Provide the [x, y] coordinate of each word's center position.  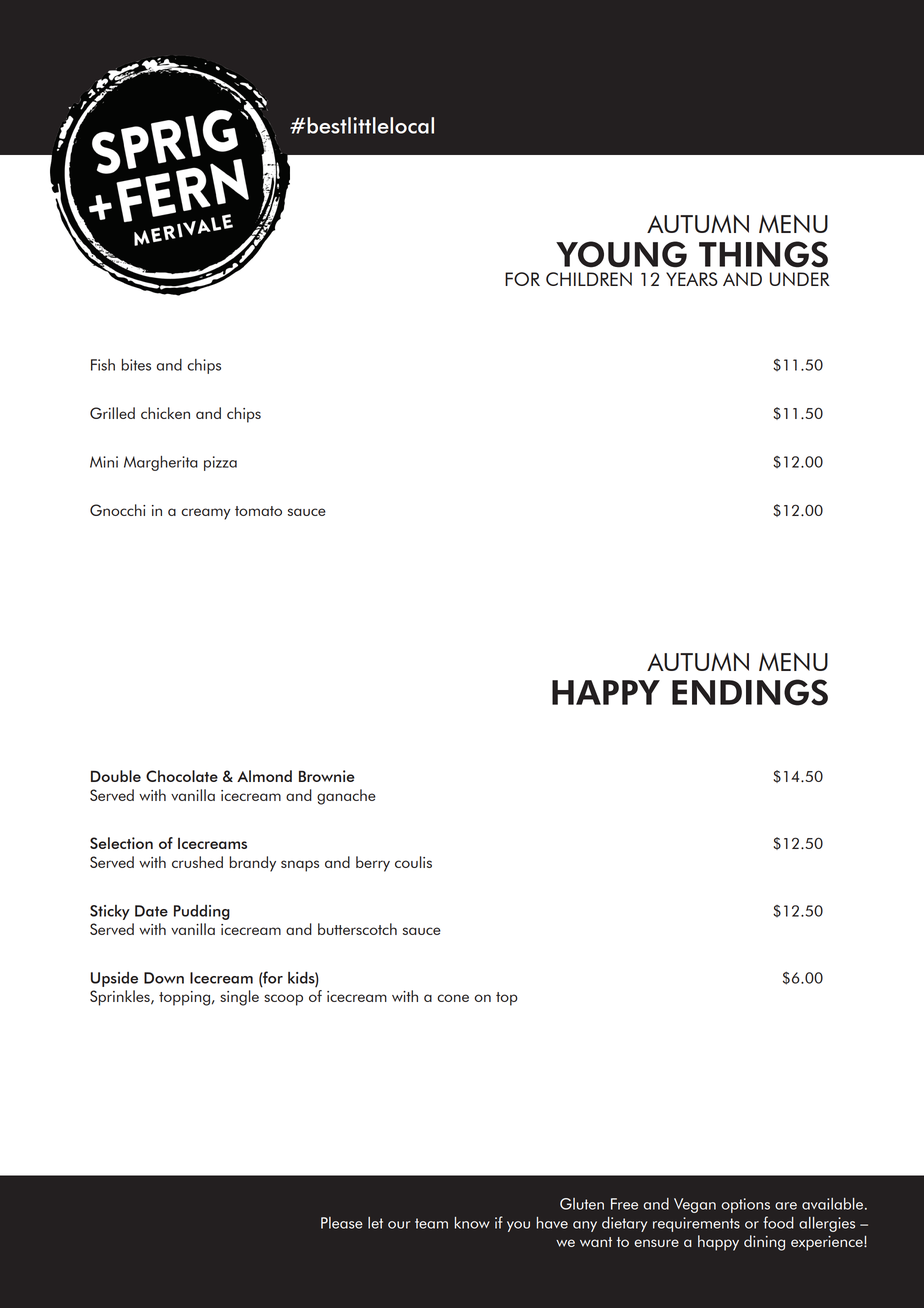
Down [164, 978]
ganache [346, 797]
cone [453, 998]
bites [136, 365]
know [472, 1223]
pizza [220, 463]
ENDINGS [750, 692]
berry [373, 864]
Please [342, 1223]
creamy [206, 514]
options [745, 1205]
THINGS [763, 254]
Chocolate [182, 776]
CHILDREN [589, 279]
